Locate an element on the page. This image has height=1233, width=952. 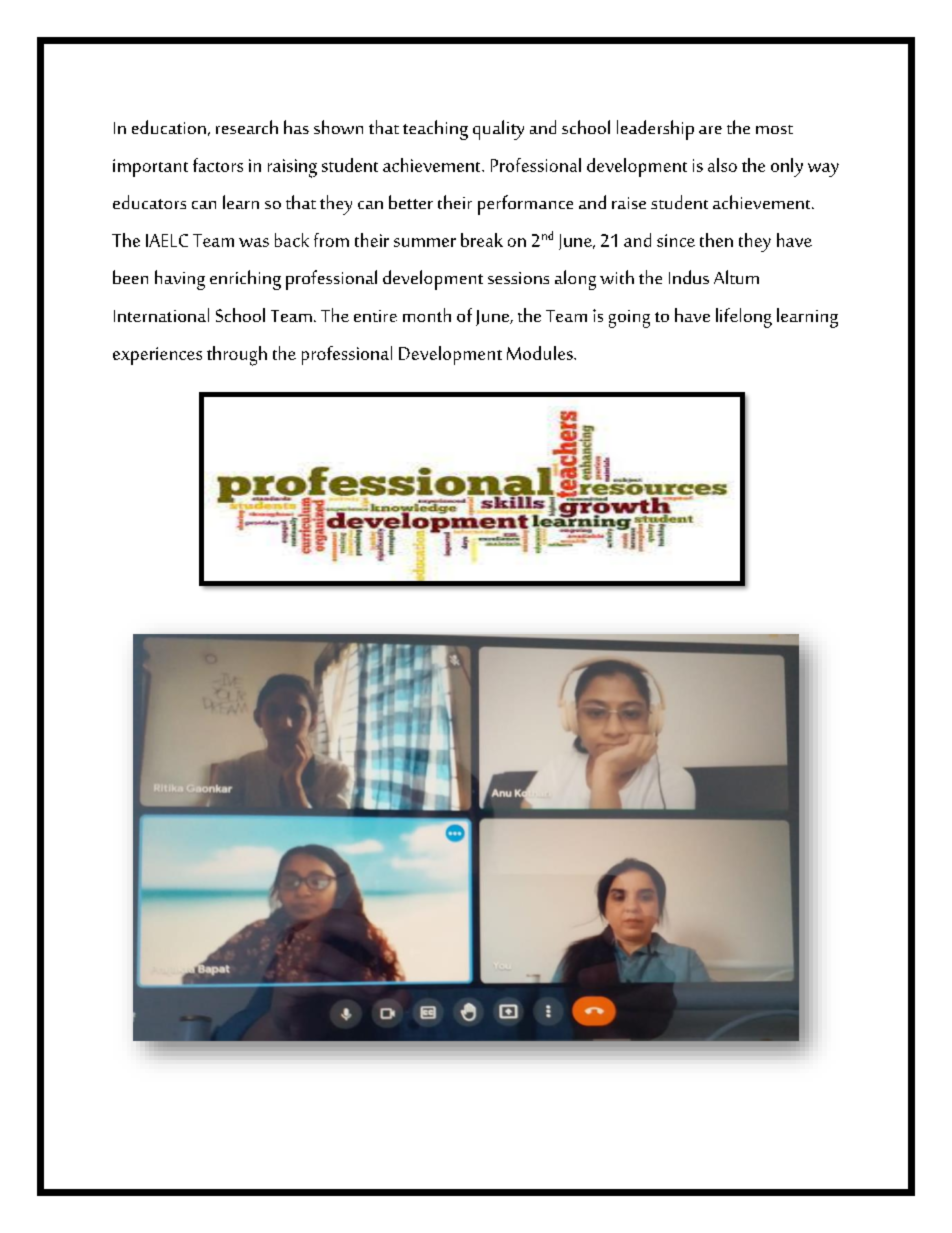
research is located at coordinates (247, 127).
